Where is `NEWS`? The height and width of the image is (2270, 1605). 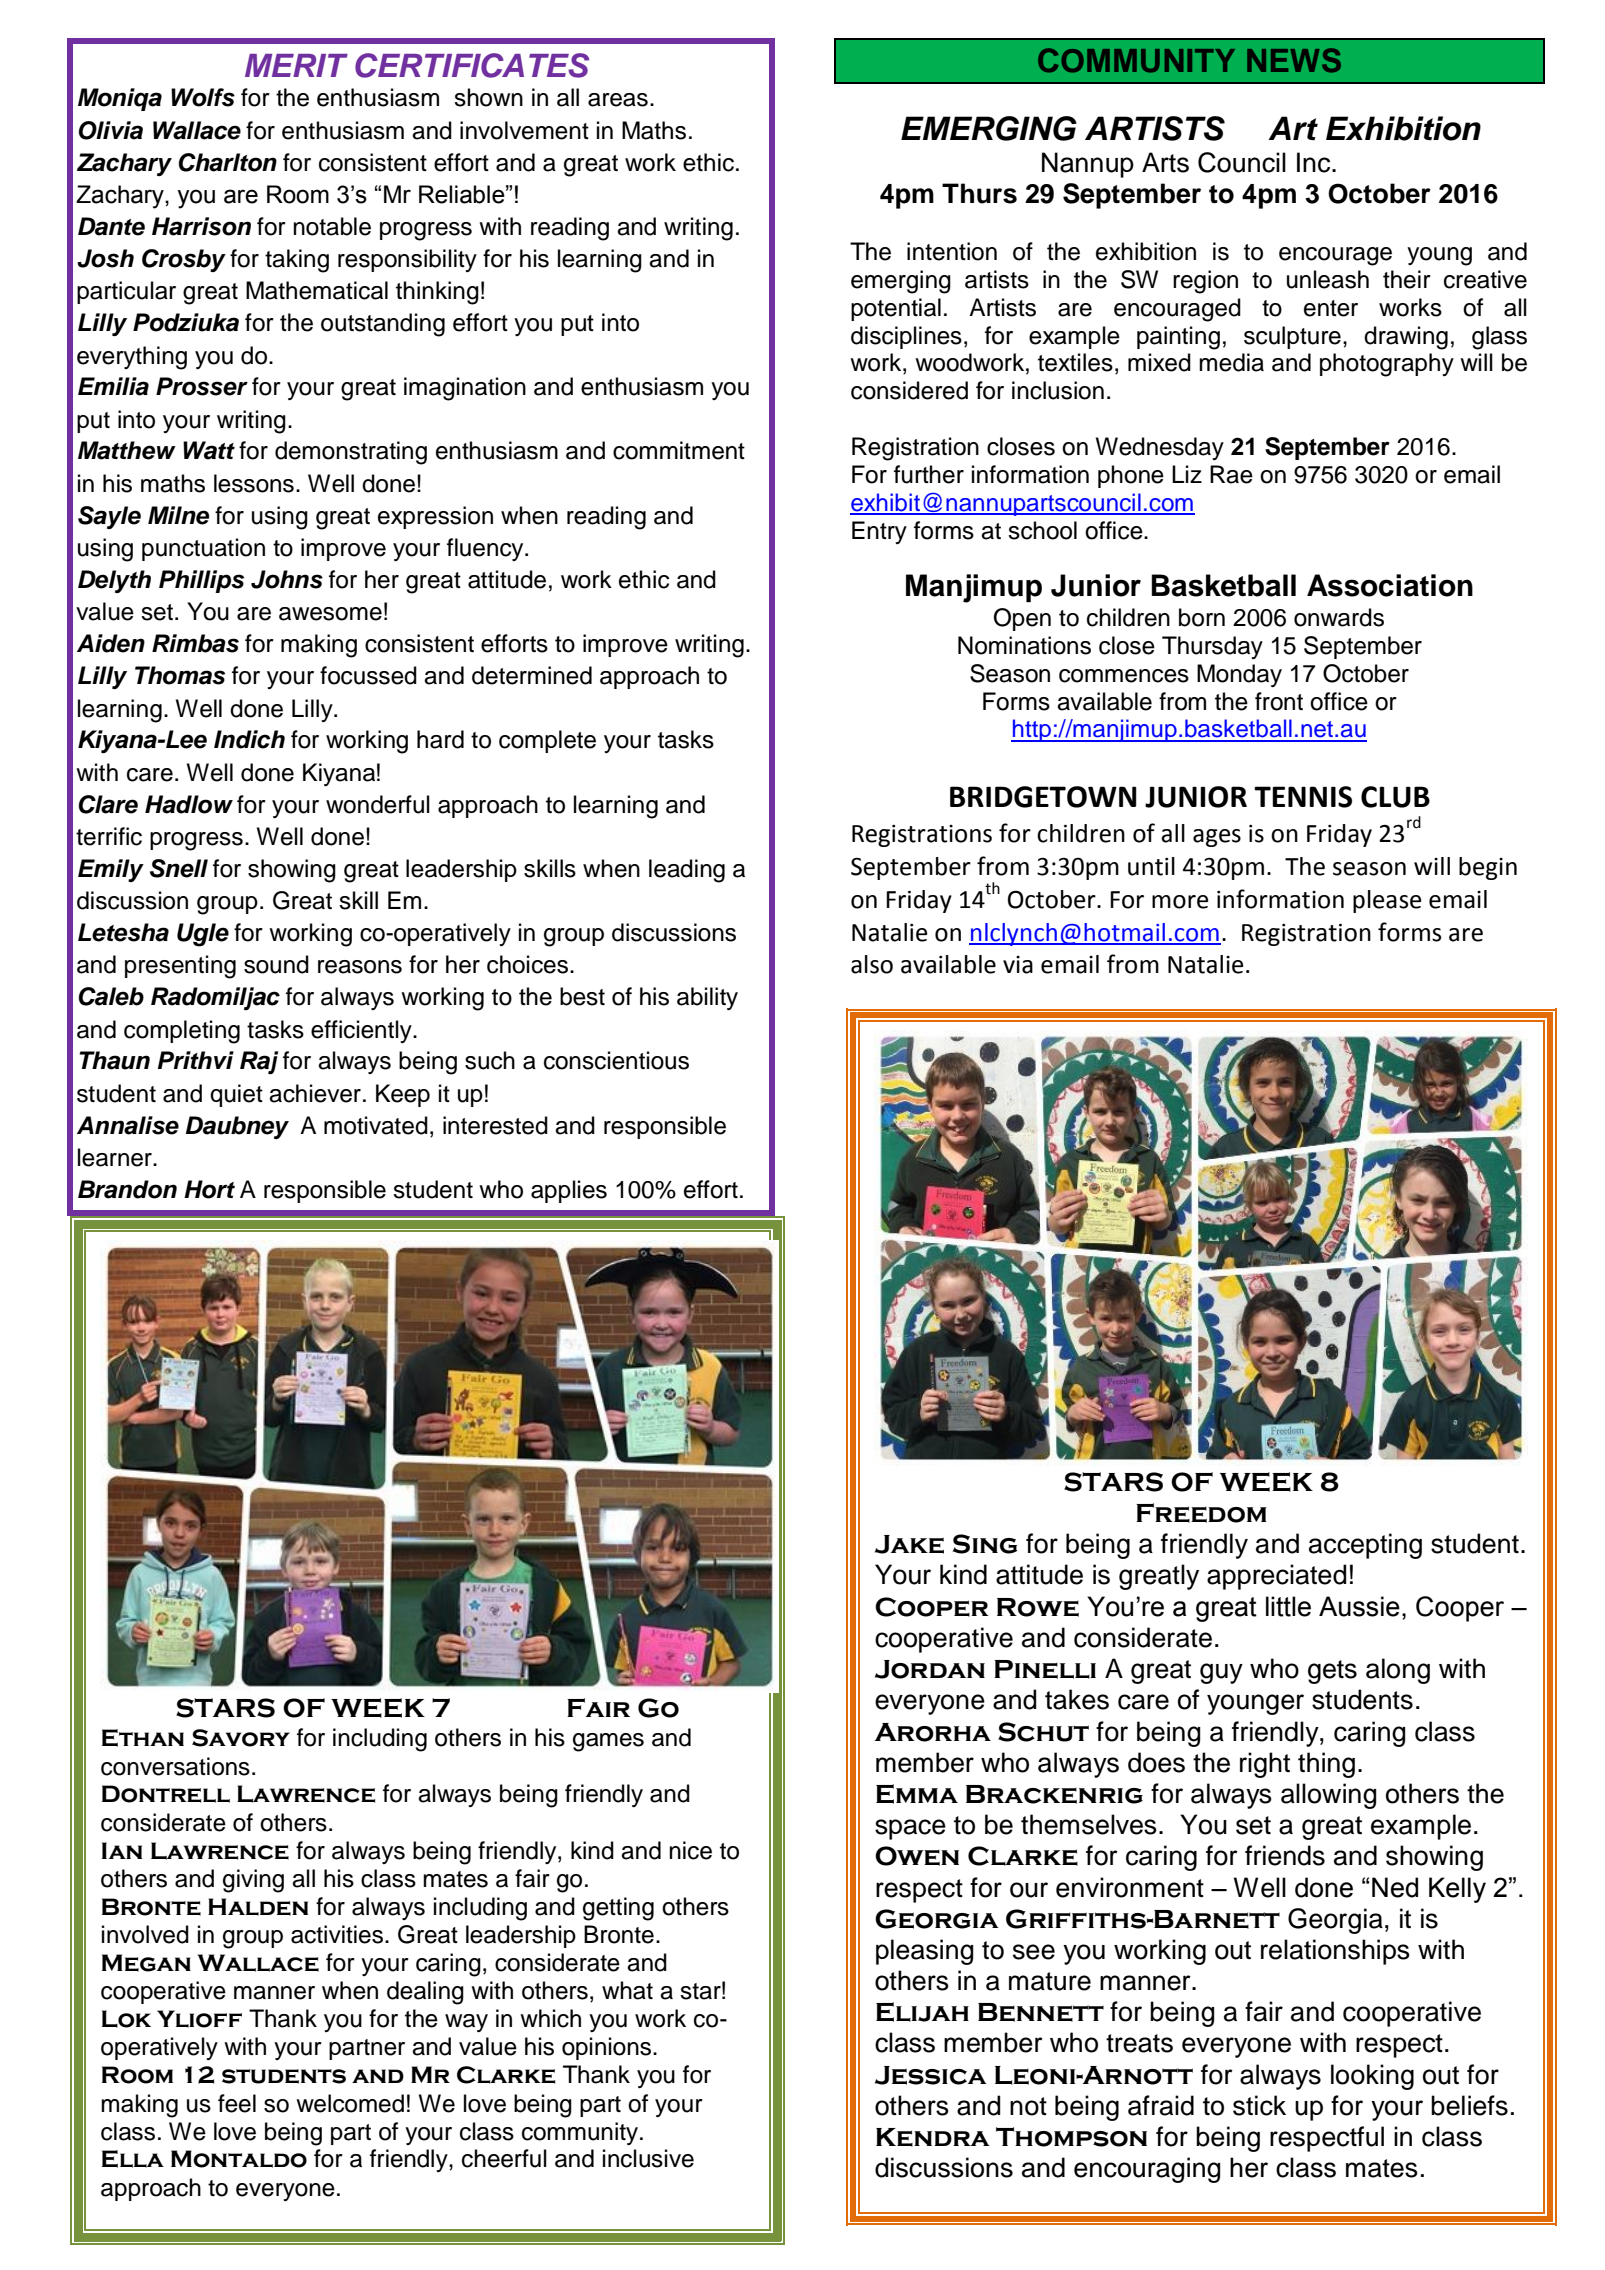 NEWS is located at coordinates (1294, 60).
